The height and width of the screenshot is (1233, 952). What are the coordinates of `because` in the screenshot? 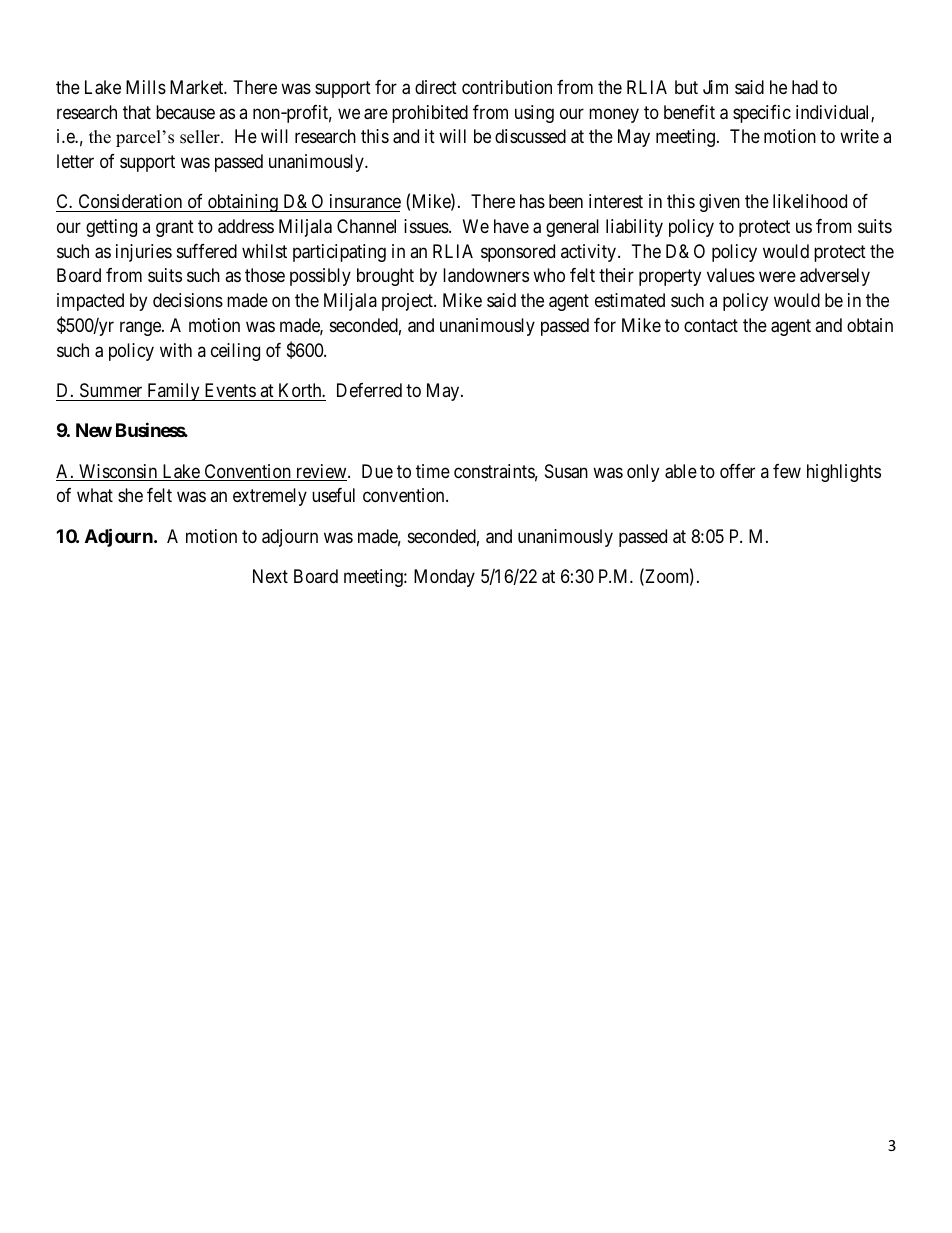 It's located at (185, 112).
